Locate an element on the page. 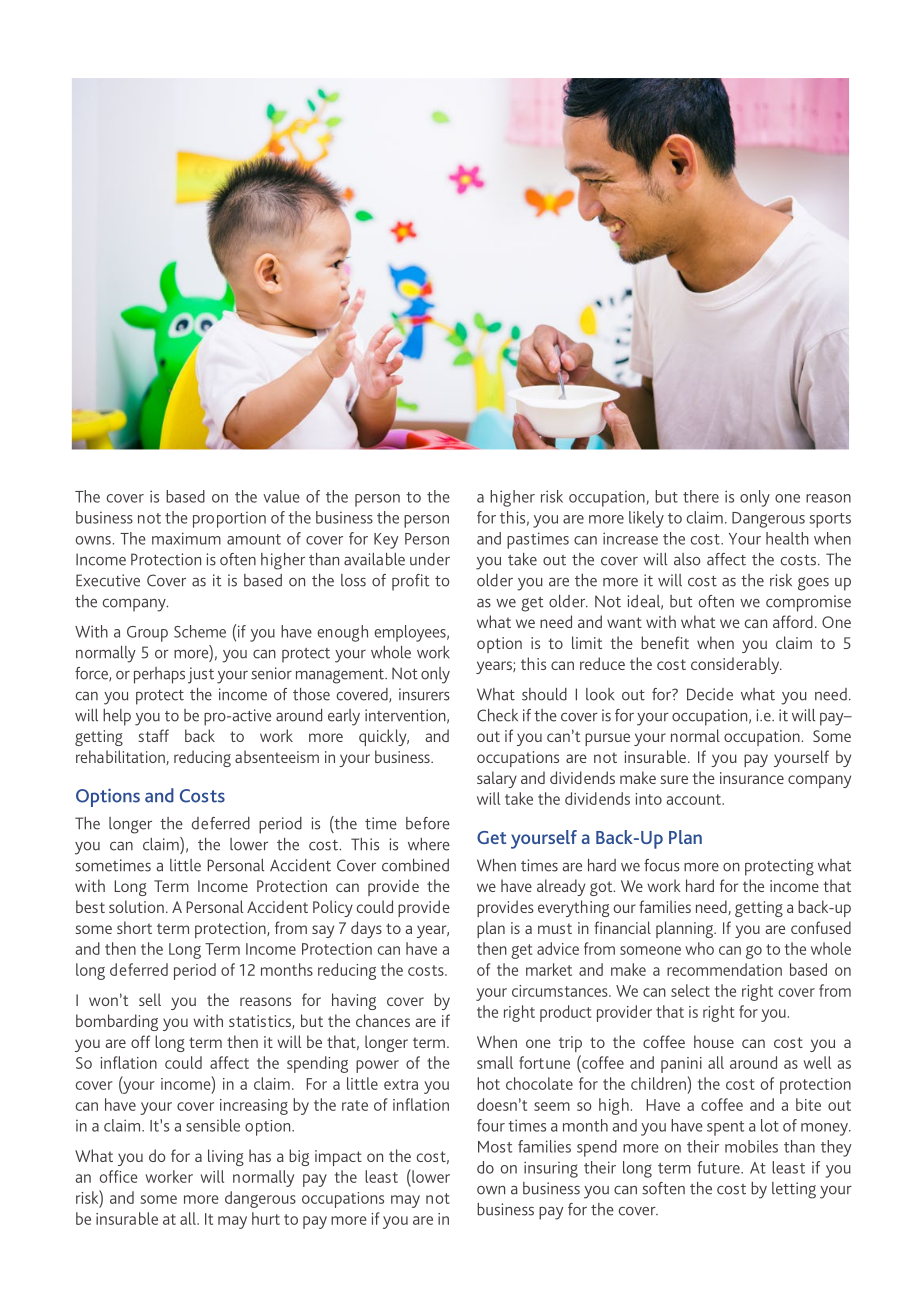 The width and height of the page is (924, 1311). office is located at coordinates (118, 1176).
